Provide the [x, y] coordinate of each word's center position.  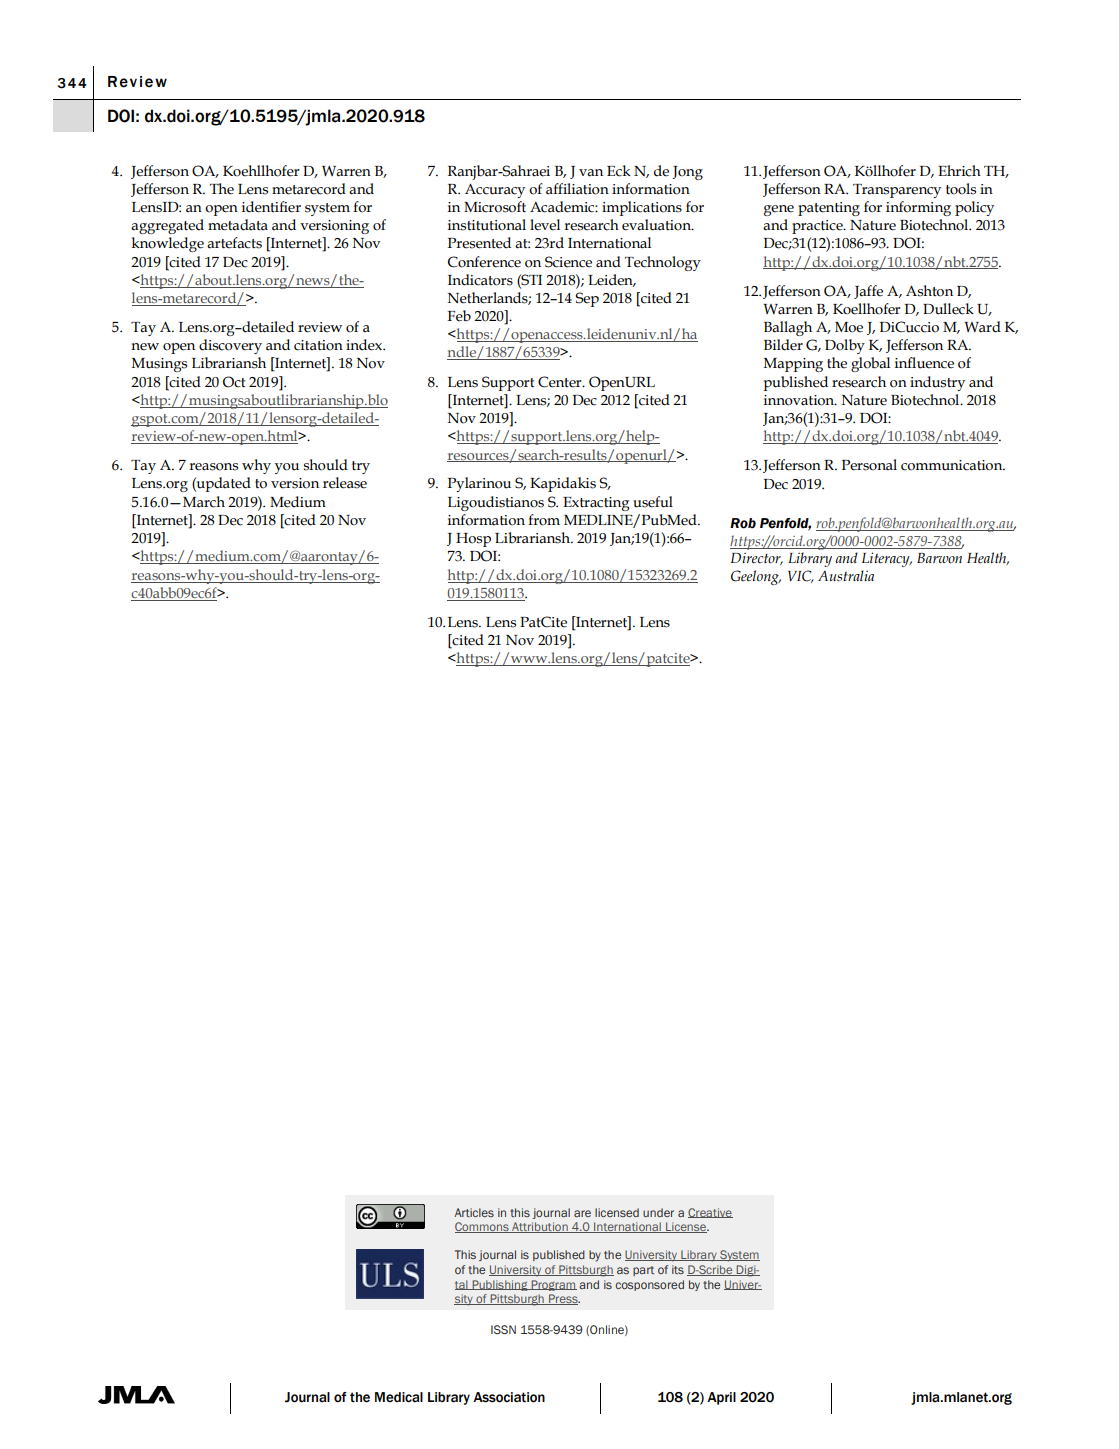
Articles [474, 1212]
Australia [846, 576]
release [345, 483]
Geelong [756, 577]
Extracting [596, 504]
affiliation [577, 189]
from [544, 520]
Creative [710, 1213]
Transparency [897, 191]
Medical [399, 1397]
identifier [271, 207]
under [658, 1212]
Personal [869, 465]
